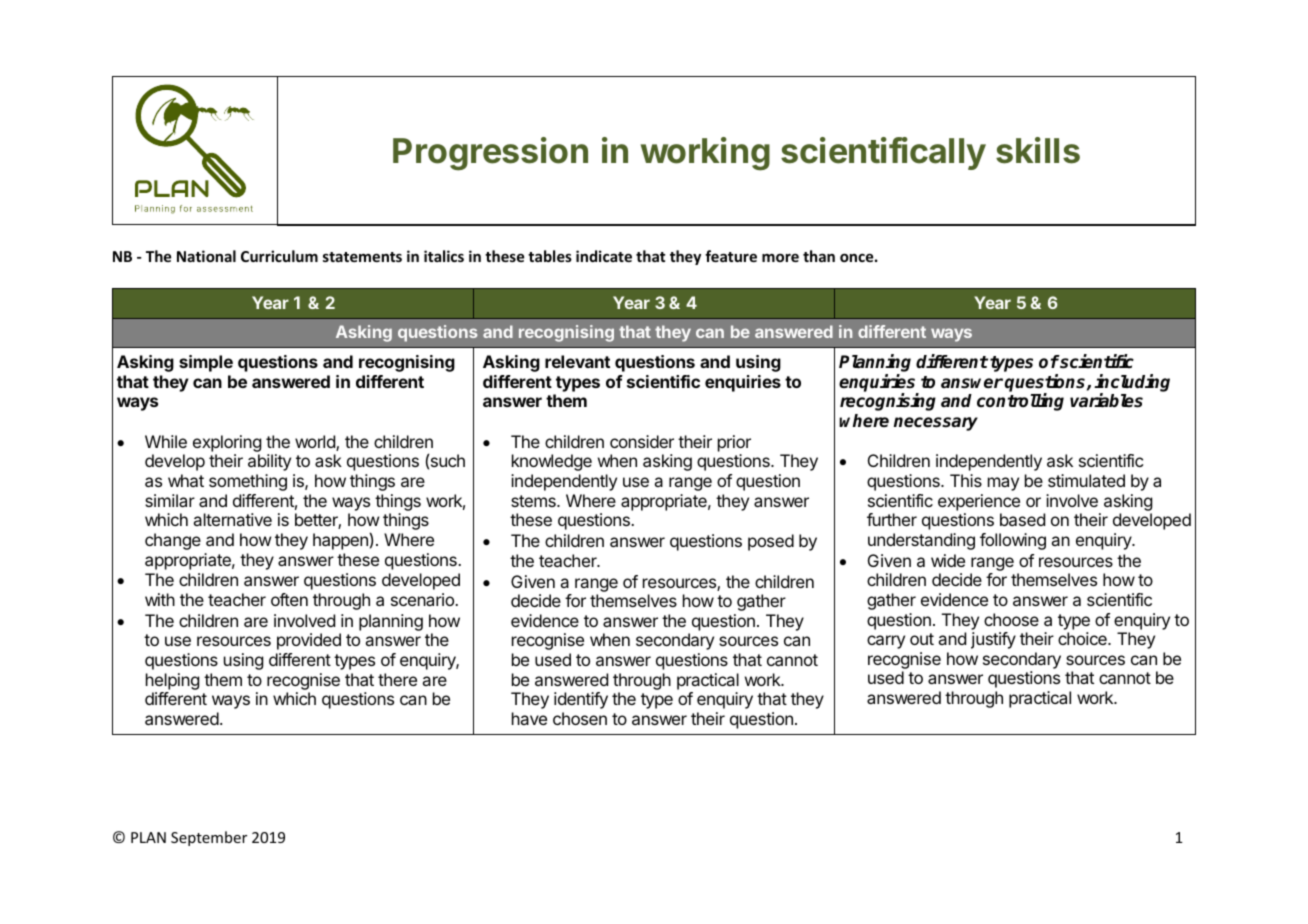  What do you see at coordinates (490, 154) in the screenshot?
I see `Progression` at bounding box center [490, 154].
